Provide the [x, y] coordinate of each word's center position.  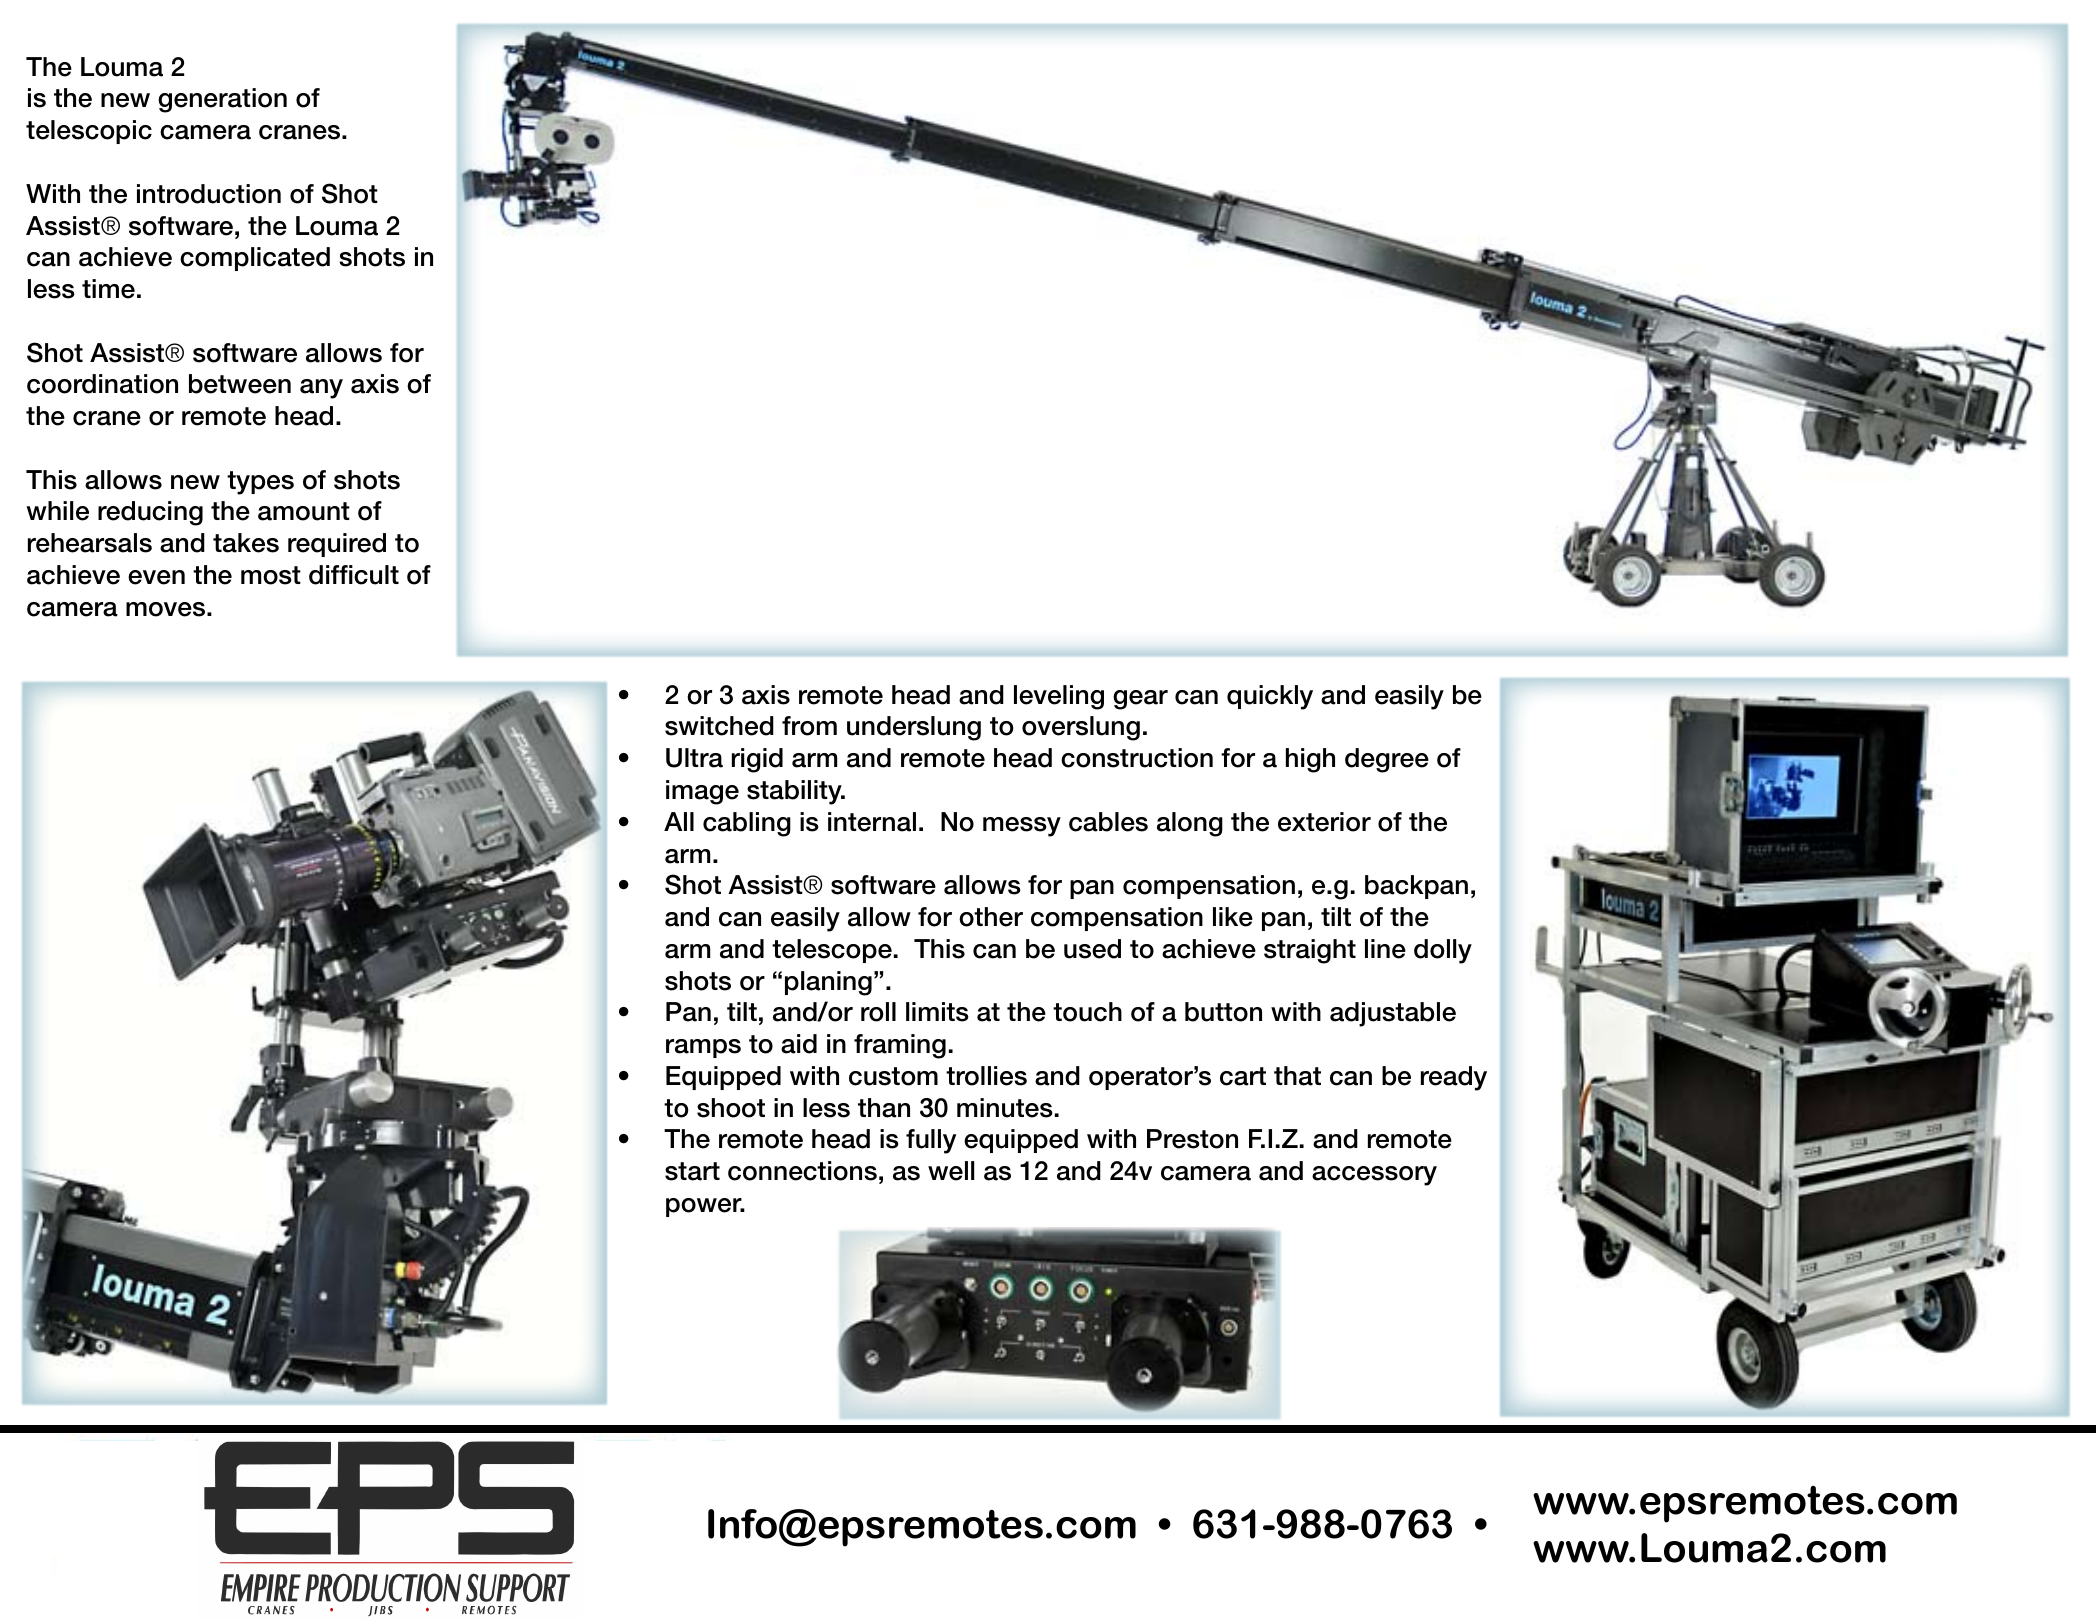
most [271, 575]
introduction [209, 194]
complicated [255, 259]
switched [719, 726]
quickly [1270, 697]
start [692, 1171]
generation [222, 100]
